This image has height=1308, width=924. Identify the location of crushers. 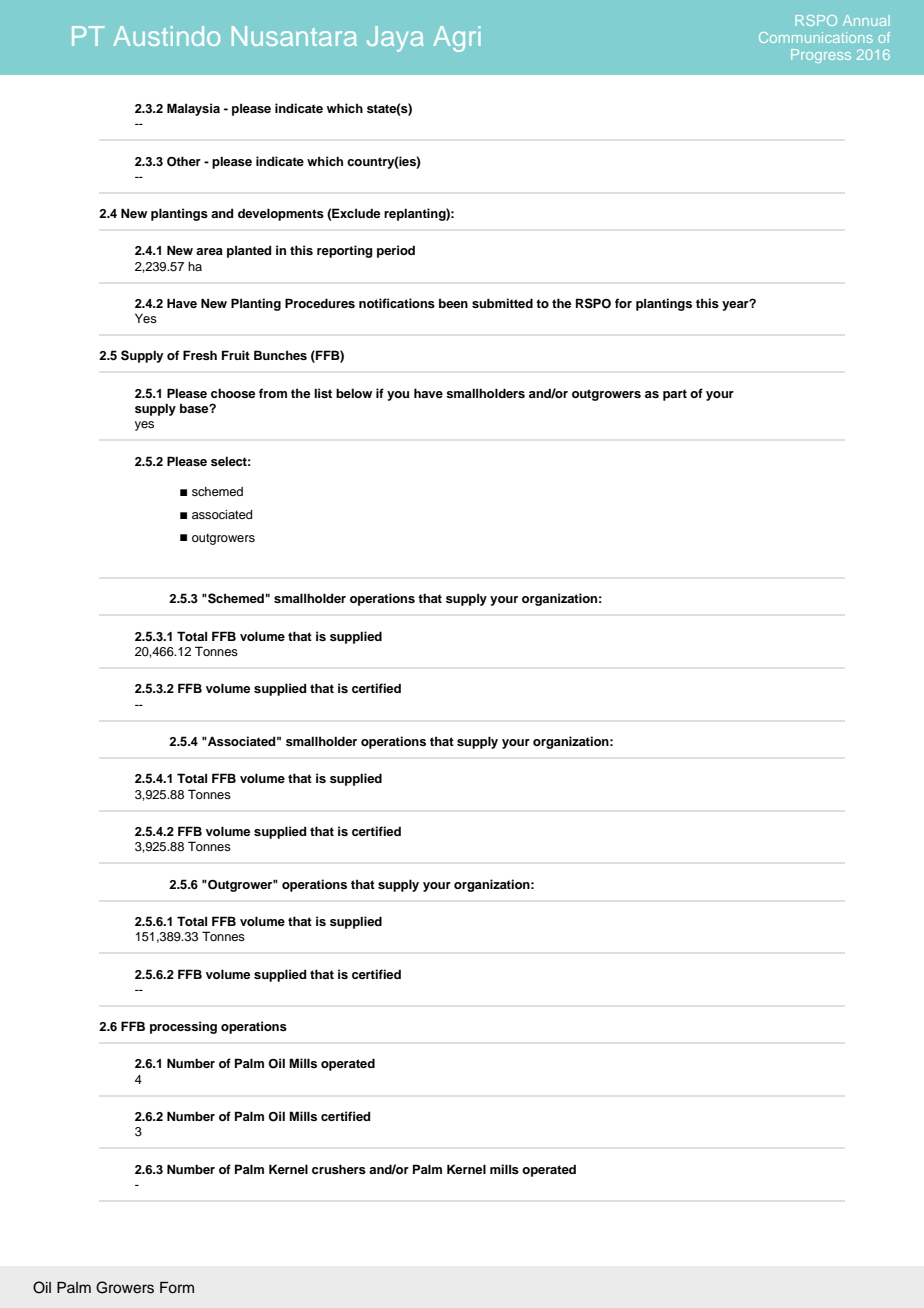
(339, 1169).
